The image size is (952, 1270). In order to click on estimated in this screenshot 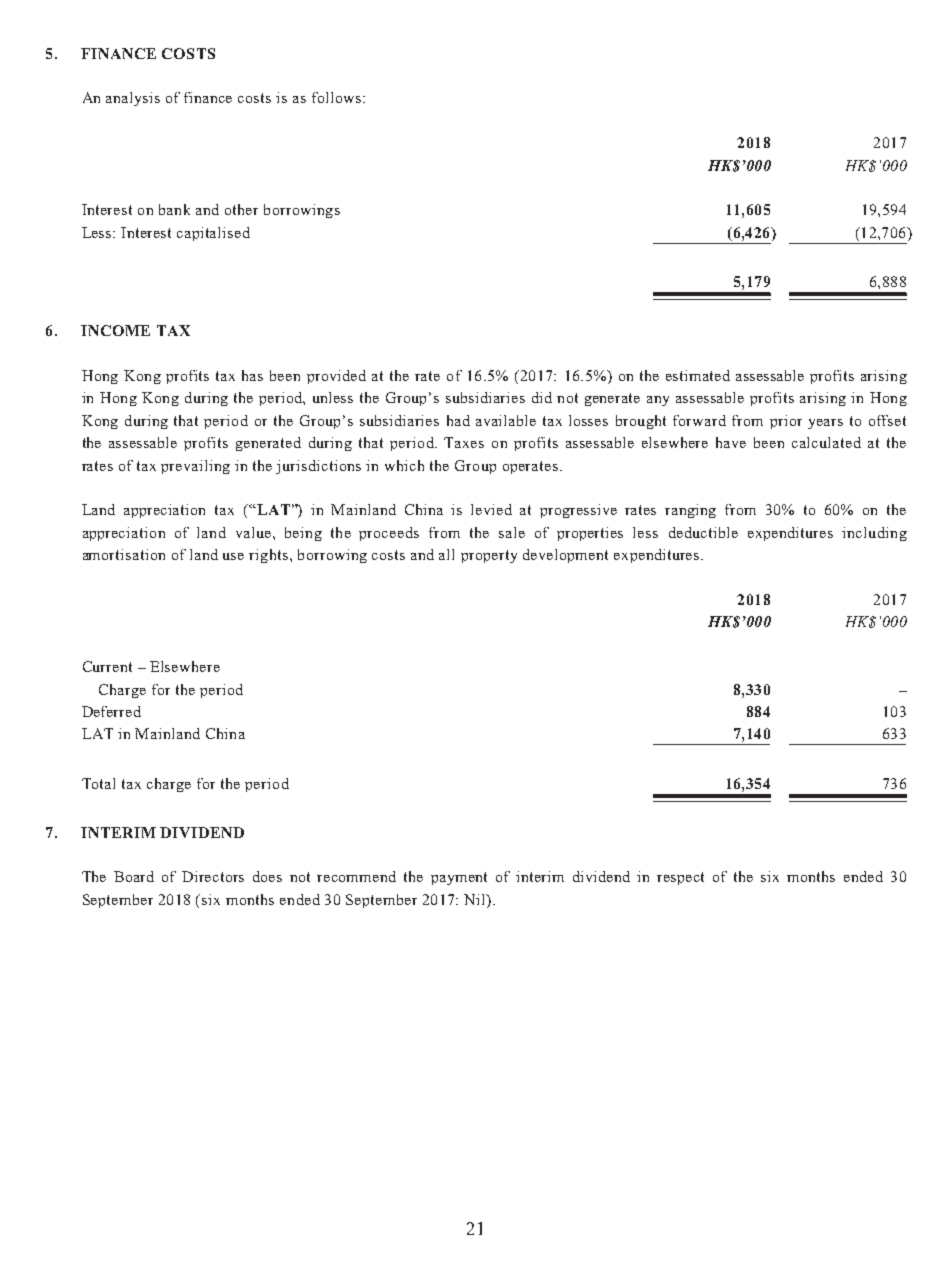, I will do `click(698, 375)`.
